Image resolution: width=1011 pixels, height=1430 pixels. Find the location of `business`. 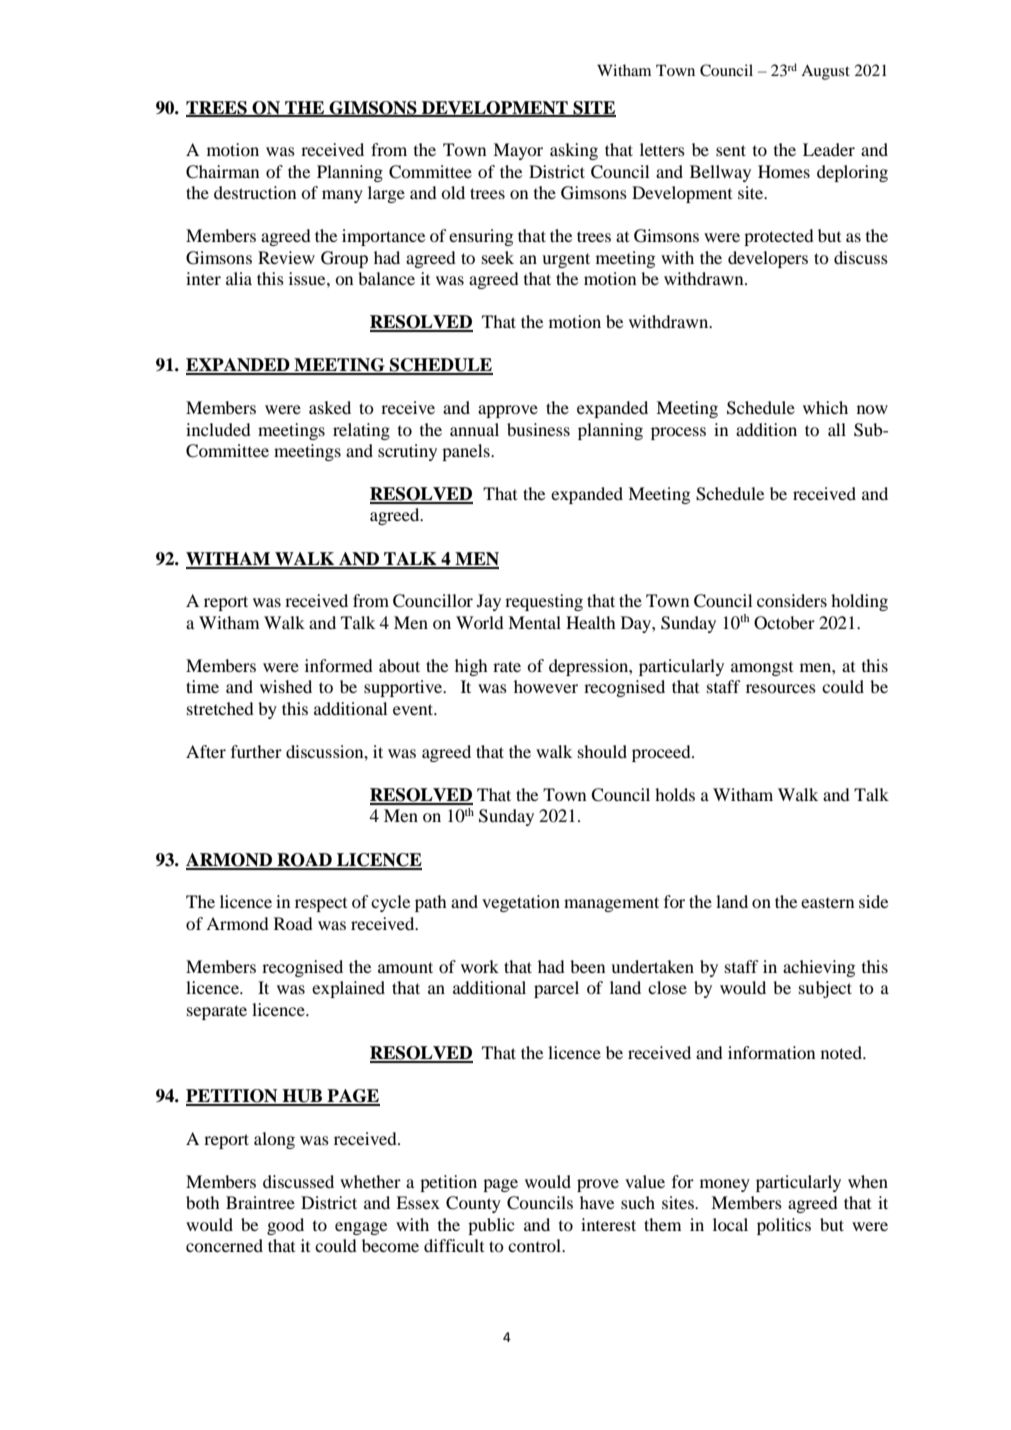

business is located at coordinates (538, 429).
